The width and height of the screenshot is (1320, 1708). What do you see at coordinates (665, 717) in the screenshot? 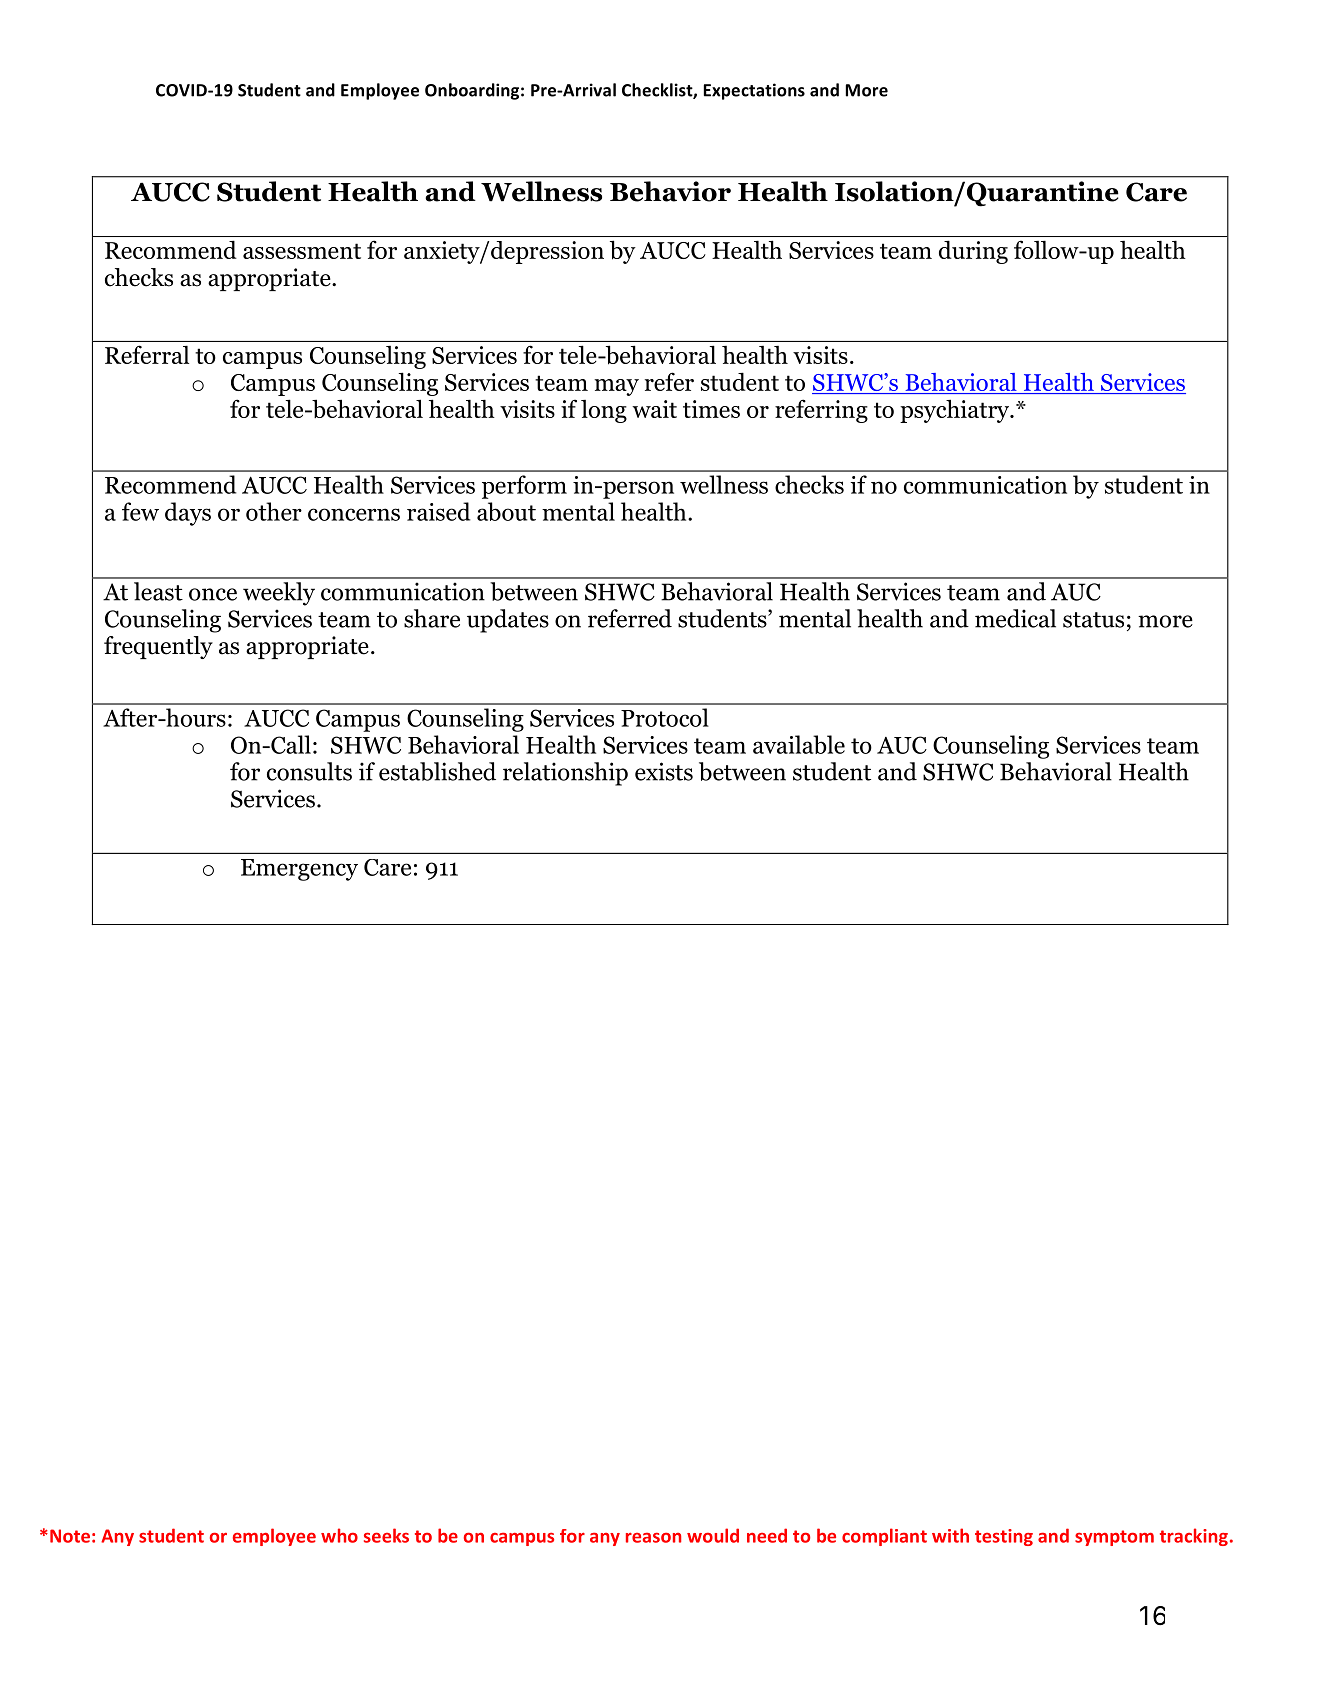
I see `Protocol` at bounding box center [665, 717].
